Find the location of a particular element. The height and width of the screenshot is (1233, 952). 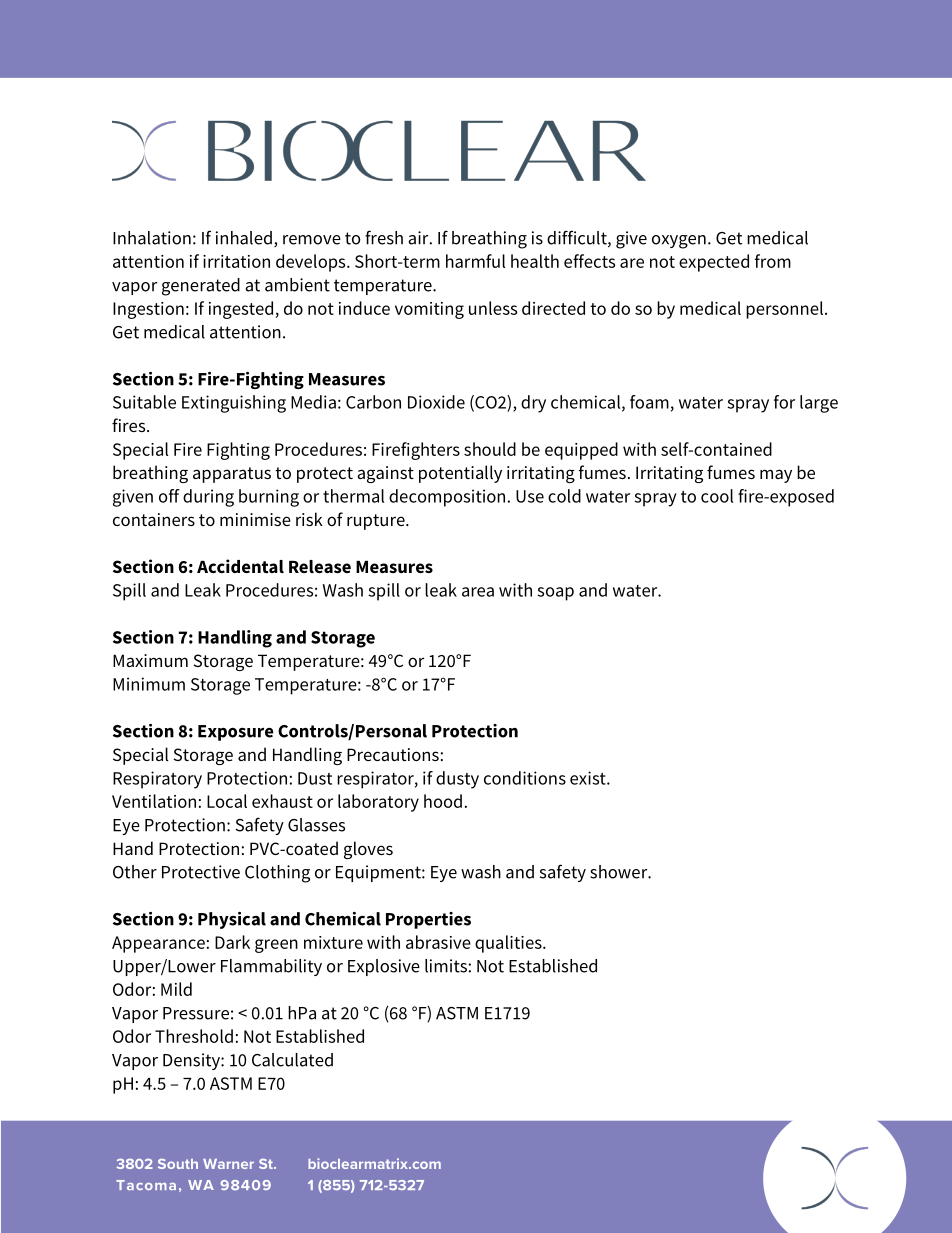

Accidental is located at coordinates (240, 566).
